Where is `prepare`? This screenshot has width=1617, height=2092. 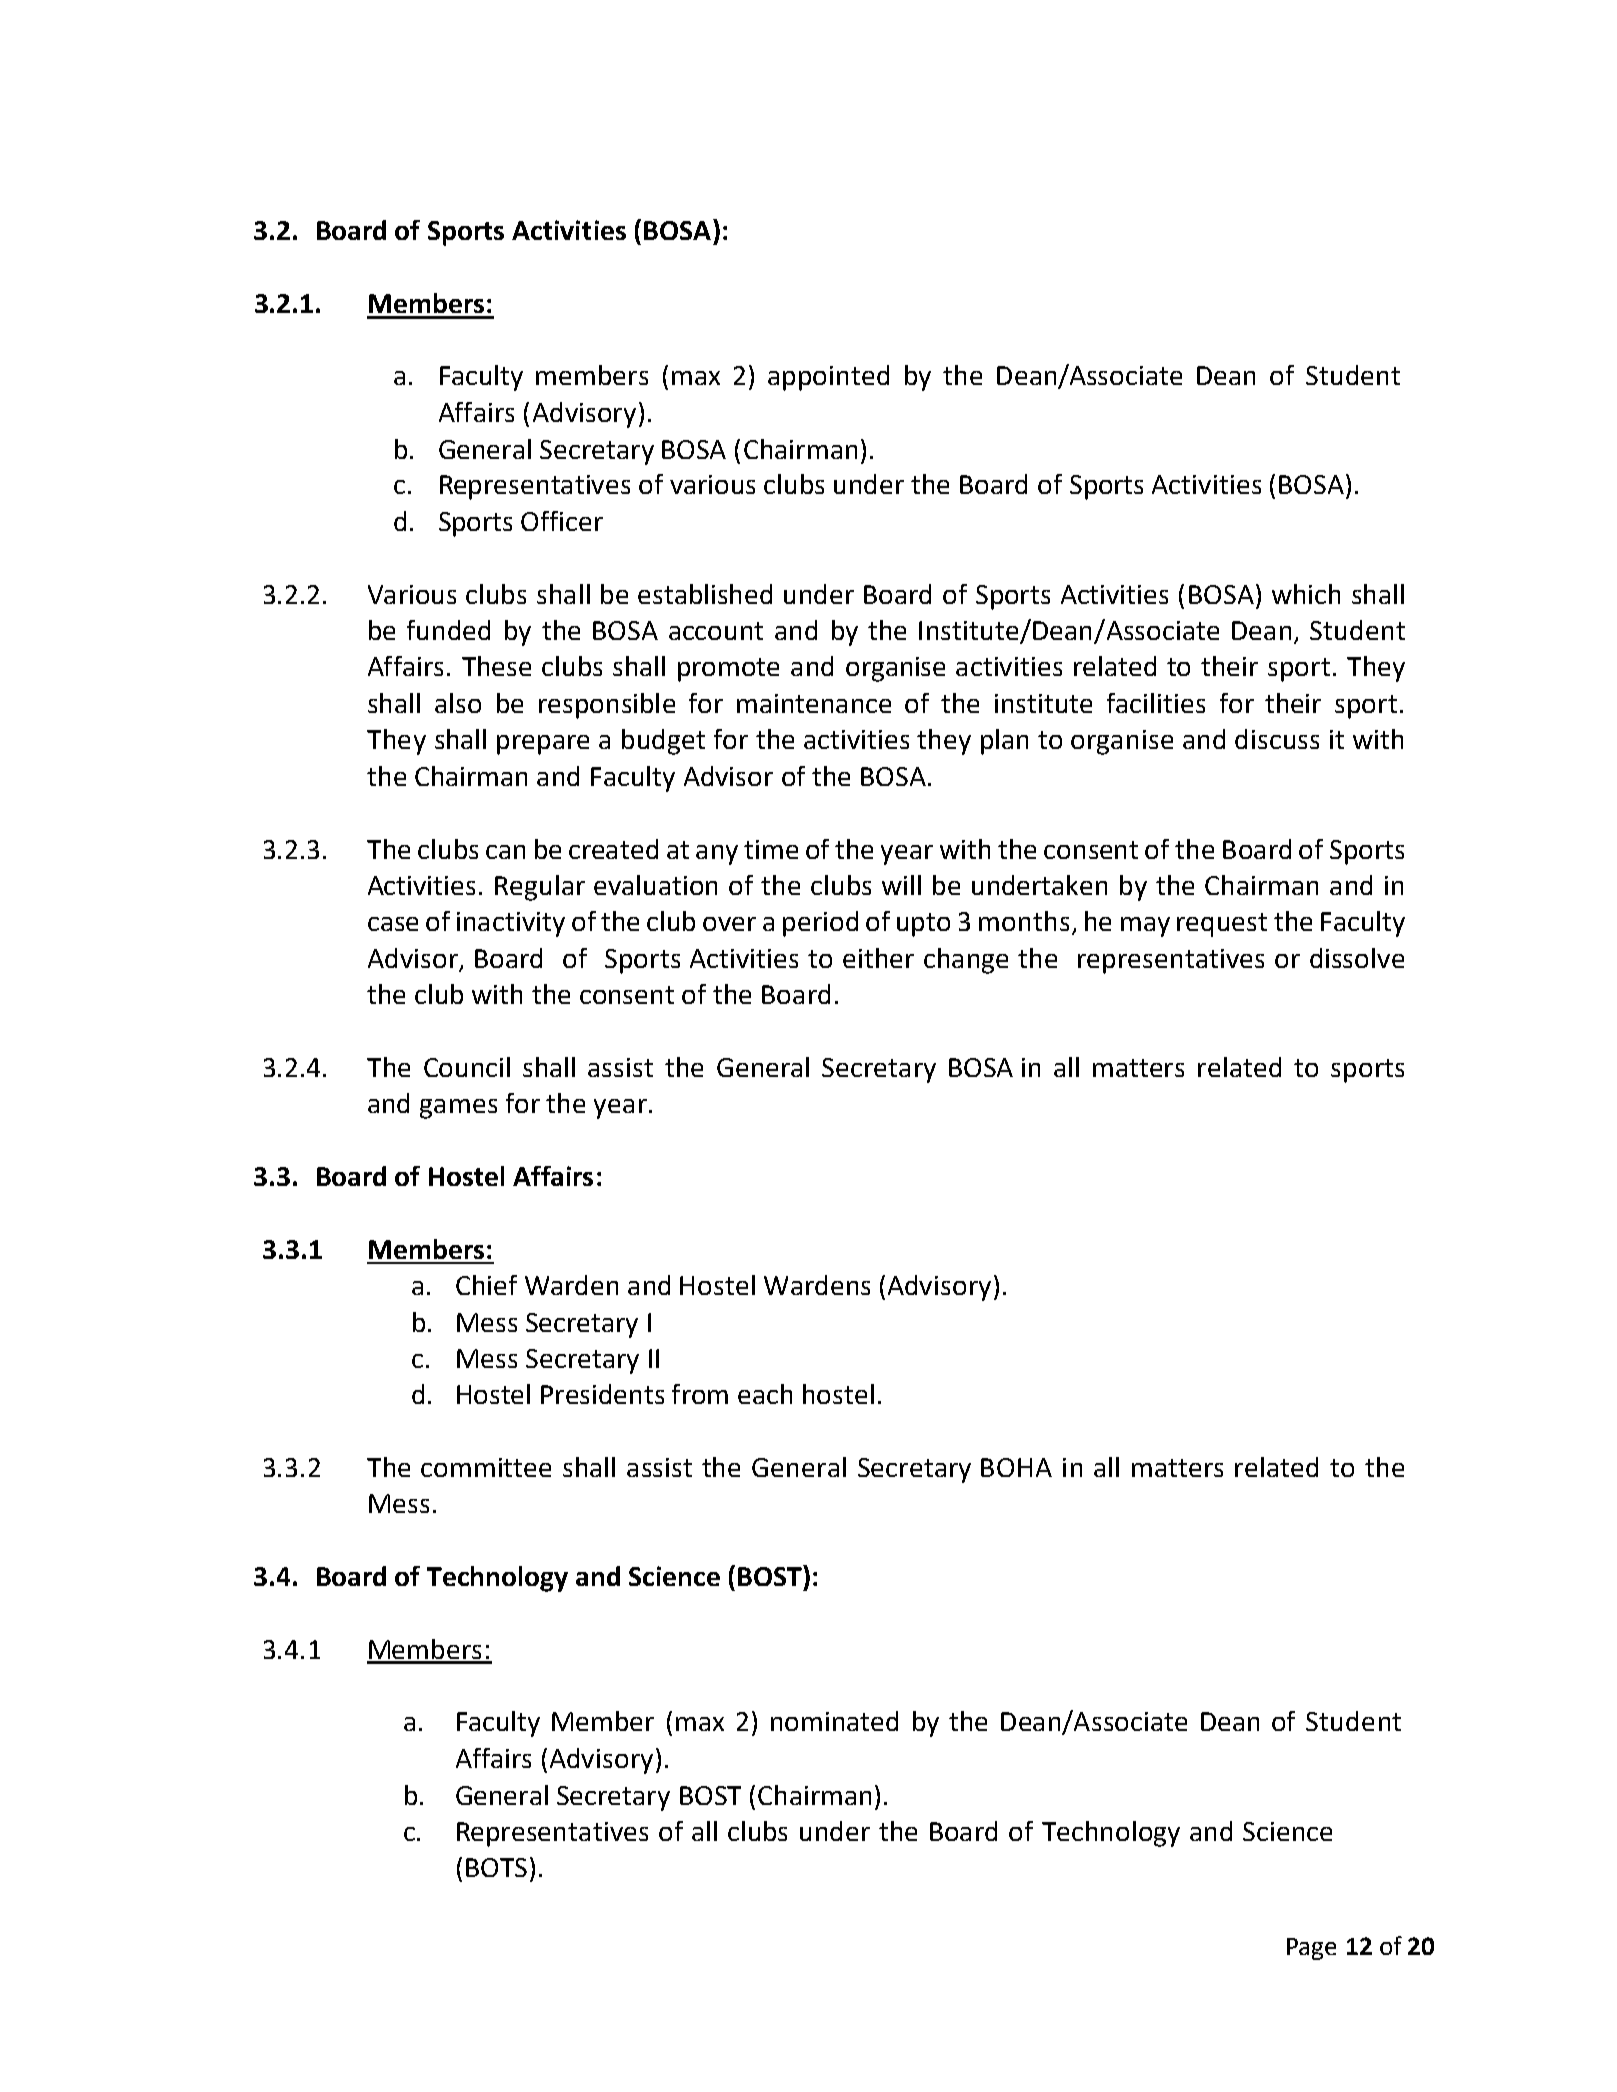 prepare is located at coordinates (543, 745).
